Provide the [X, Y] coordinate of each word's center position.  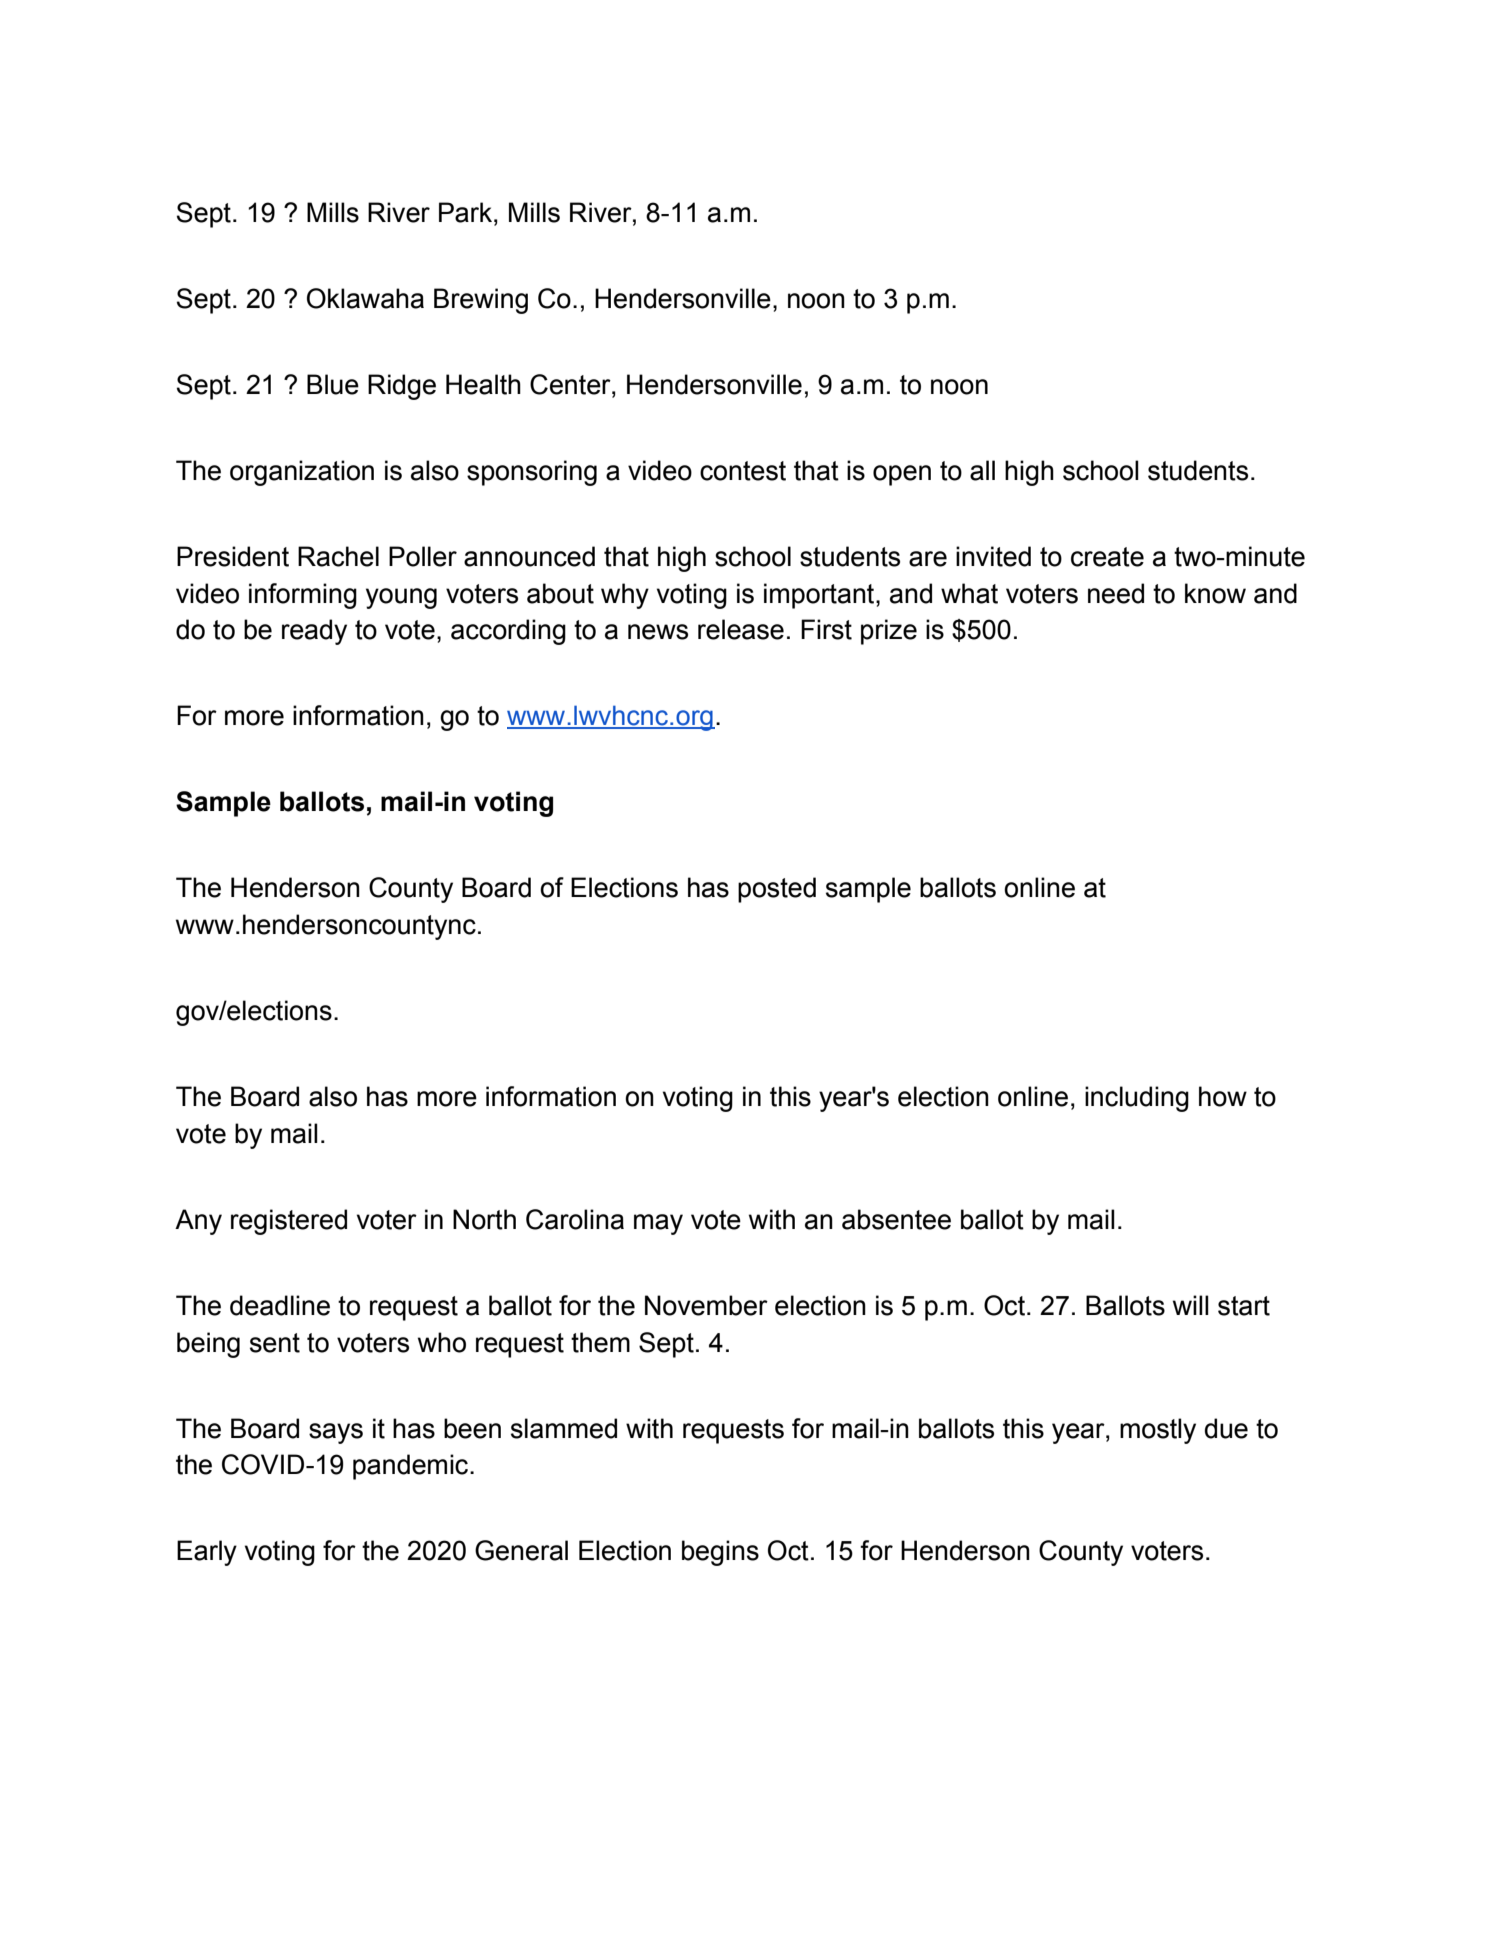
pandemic [412, 1467]
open [902, 475]
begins [720, 1553]
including [1137, 1099]
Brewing [481, 301]
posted [777, 890]
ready [314, 632]
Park [467, 212]
